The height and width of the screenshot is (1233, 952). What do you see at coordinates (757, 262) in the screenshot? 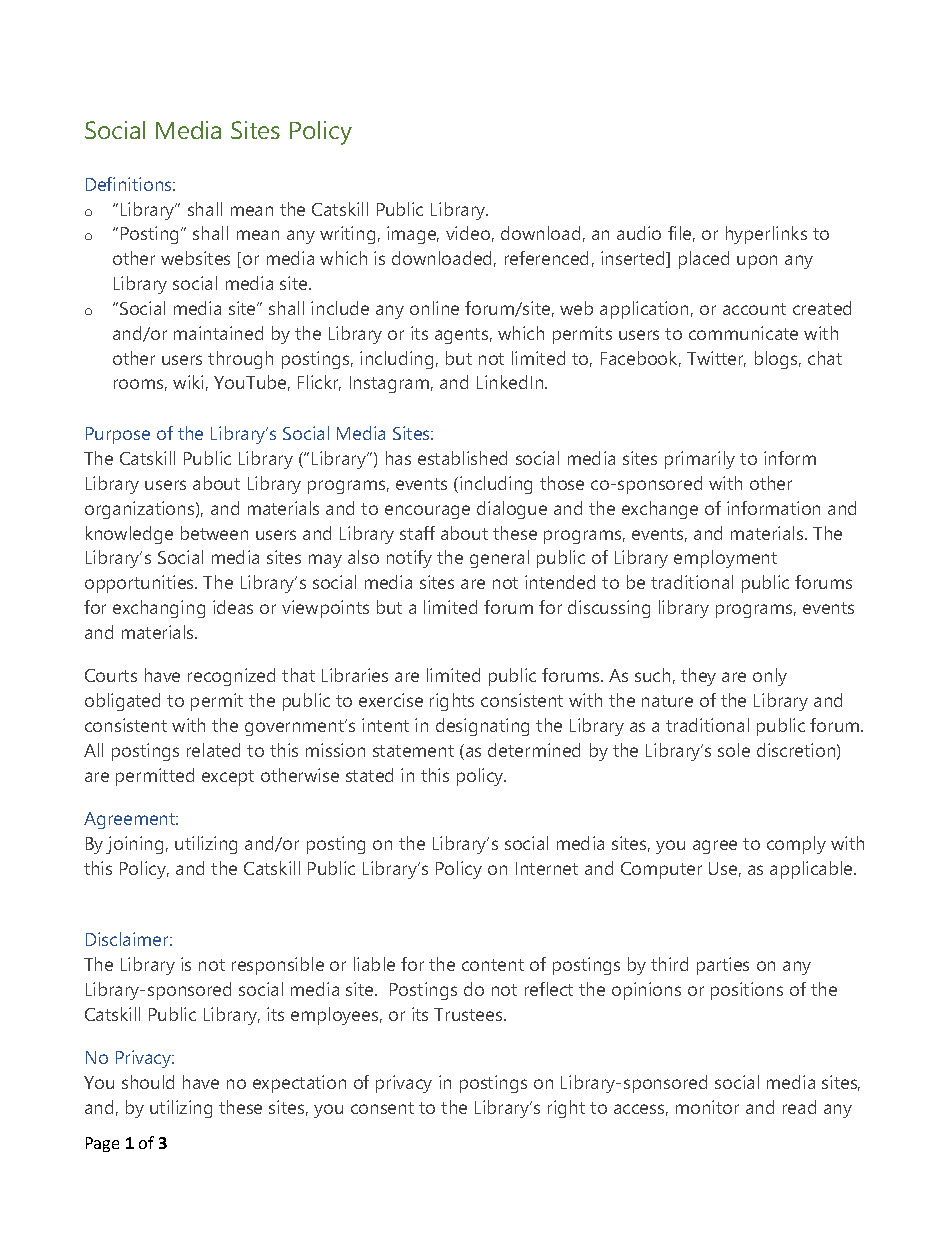
I see `upon` at bounding box center [757, 262].
